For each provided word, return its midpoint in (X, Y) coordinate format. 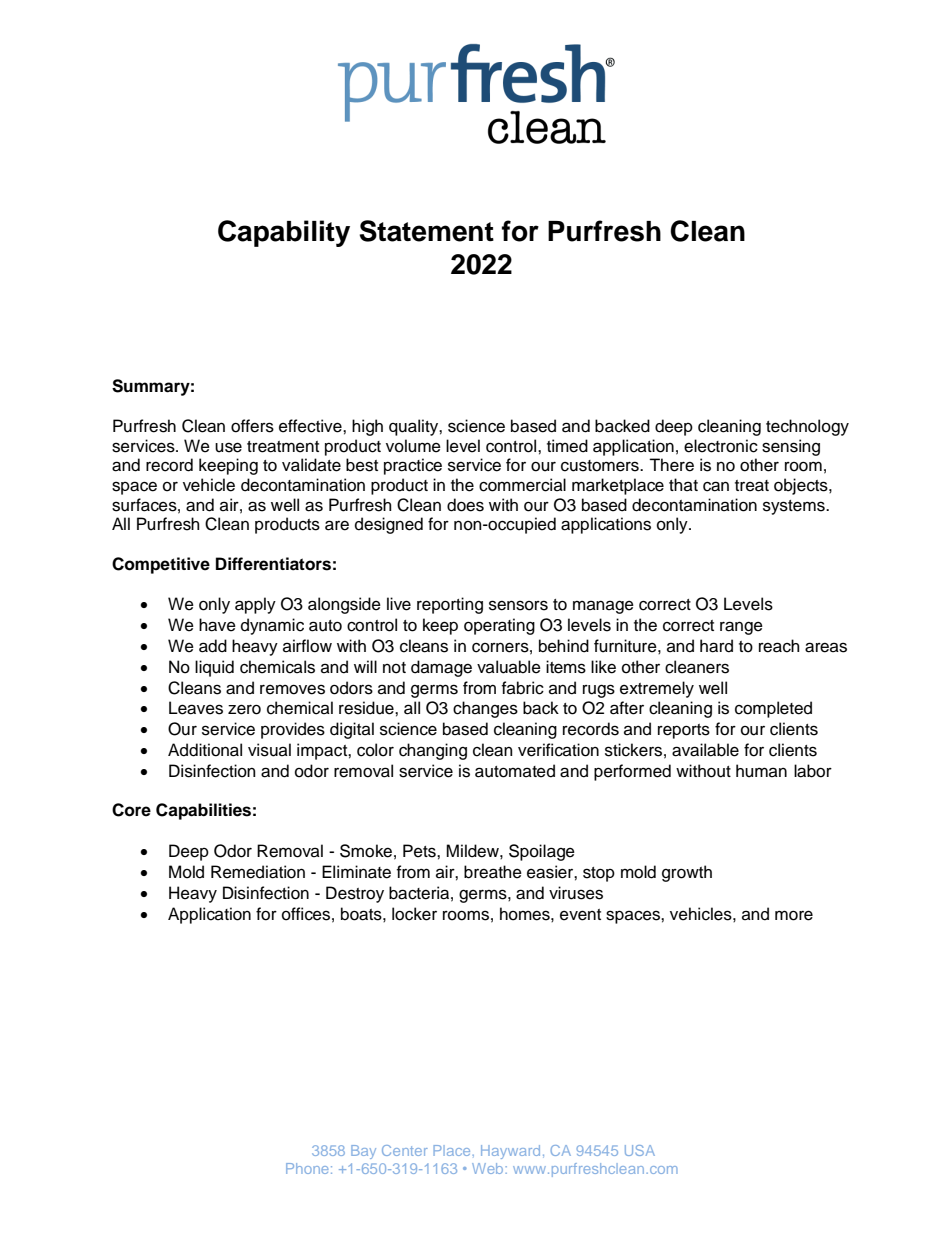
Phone (307, 1168)
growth (687, 873)
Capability (284, 233)
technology (807, 427)
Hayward (510, 1152)
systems (795, 507)
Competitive (161, 565)
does (465, 505)
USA (640, 1150)
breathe (493, 872)
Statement (426, 231)
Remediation (258, 872)
